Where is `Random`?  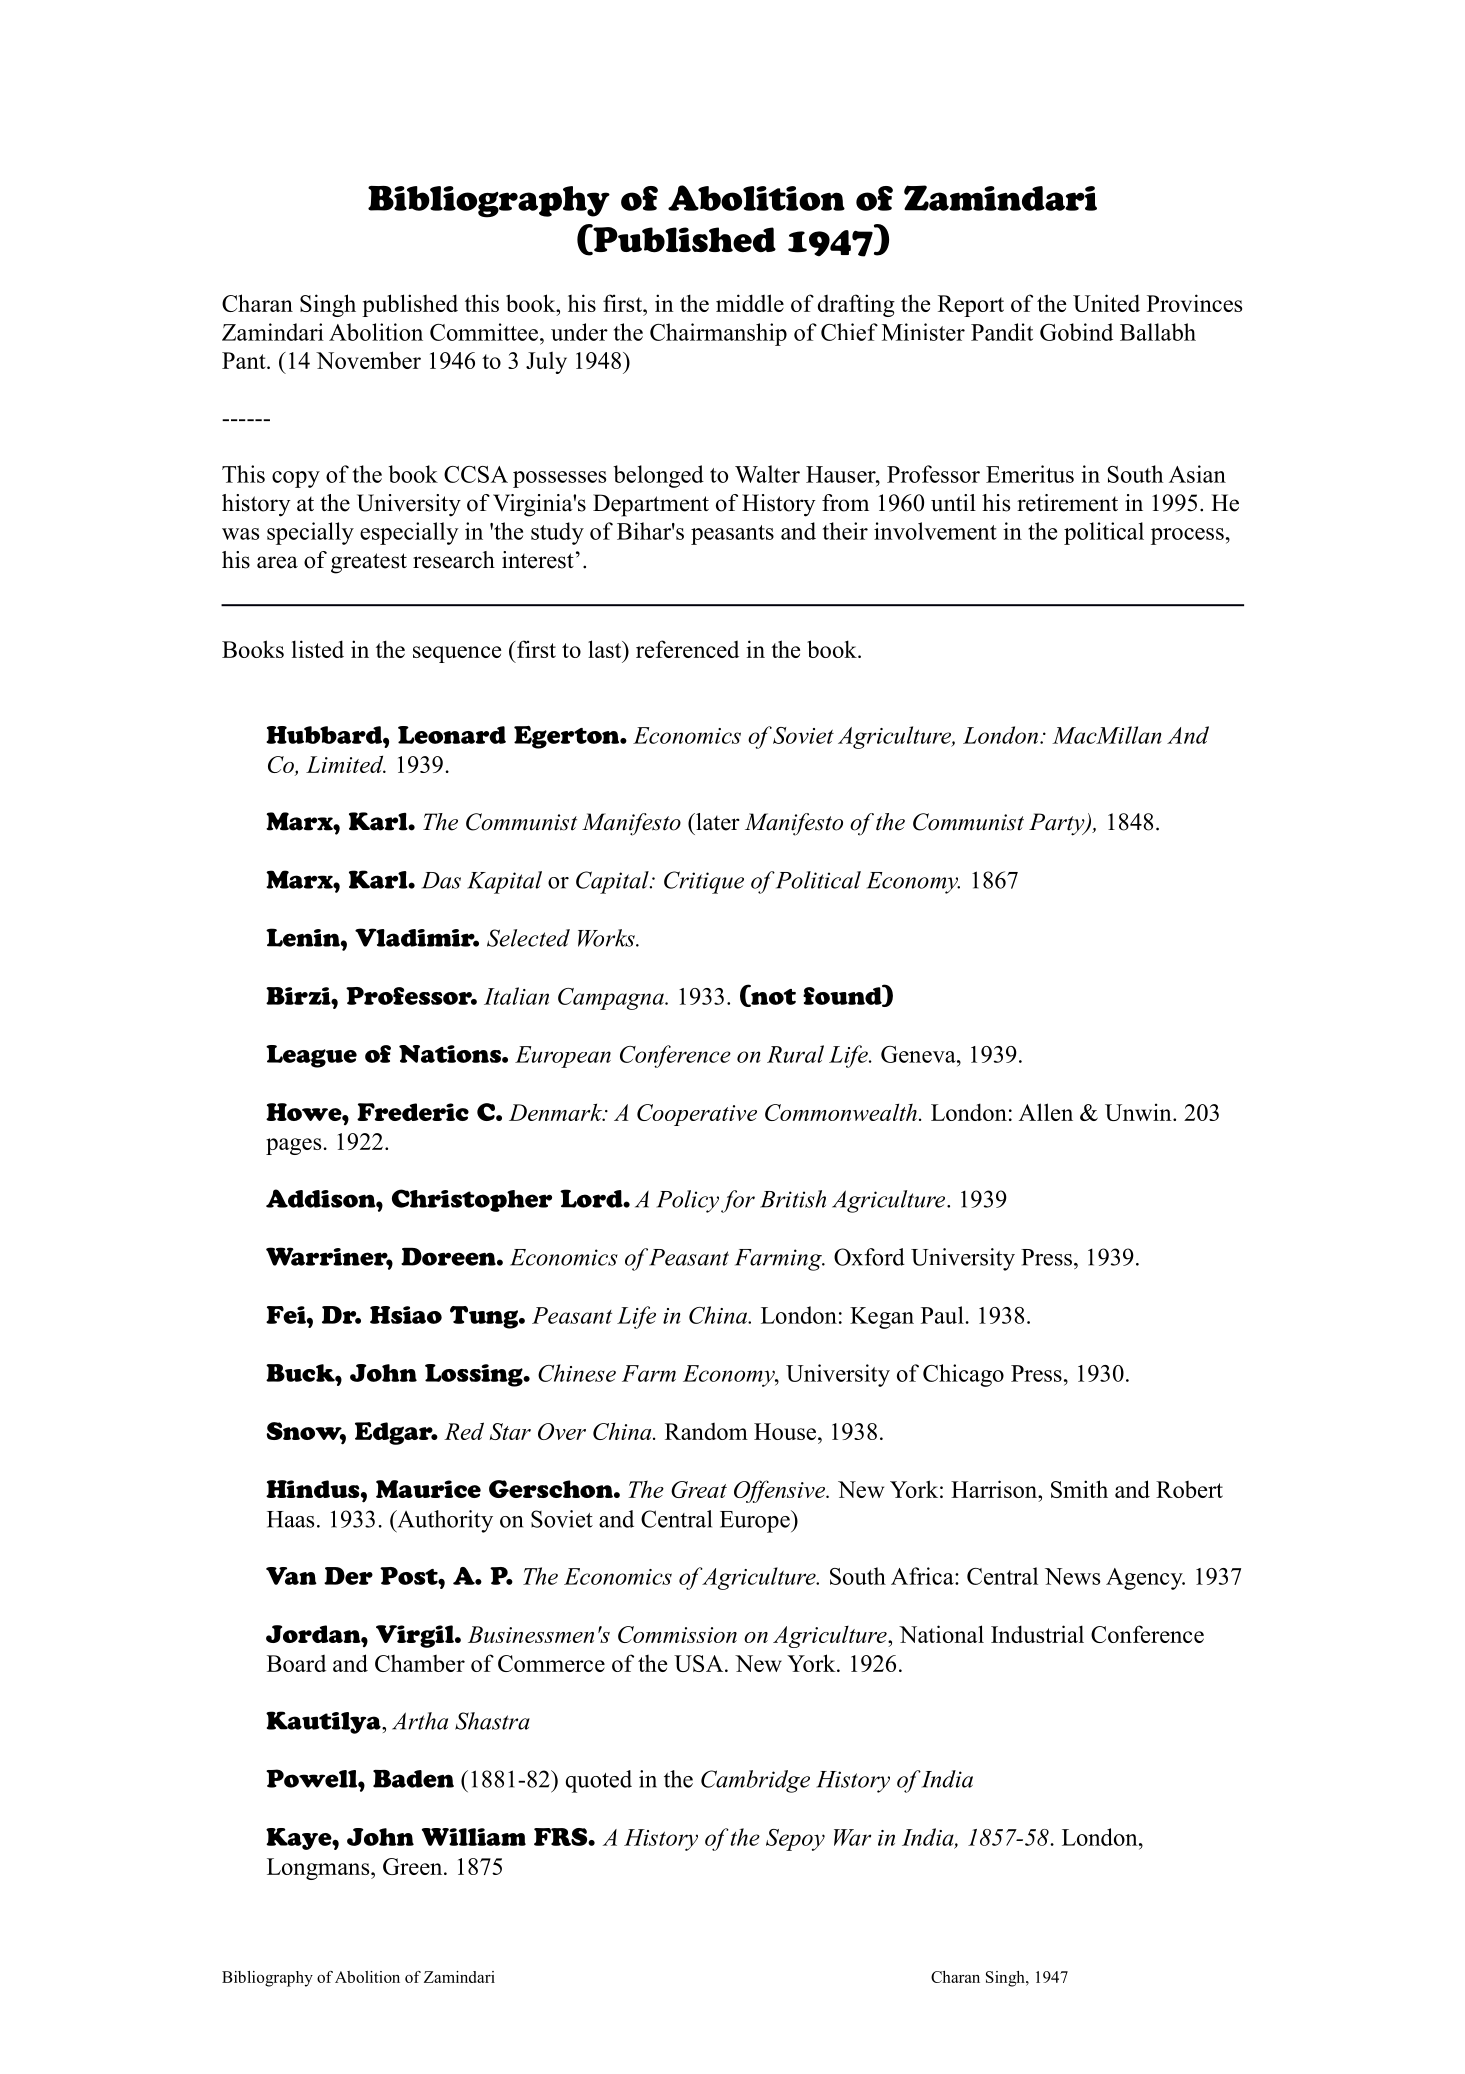 Random is located at coordinates (706, 1431).
